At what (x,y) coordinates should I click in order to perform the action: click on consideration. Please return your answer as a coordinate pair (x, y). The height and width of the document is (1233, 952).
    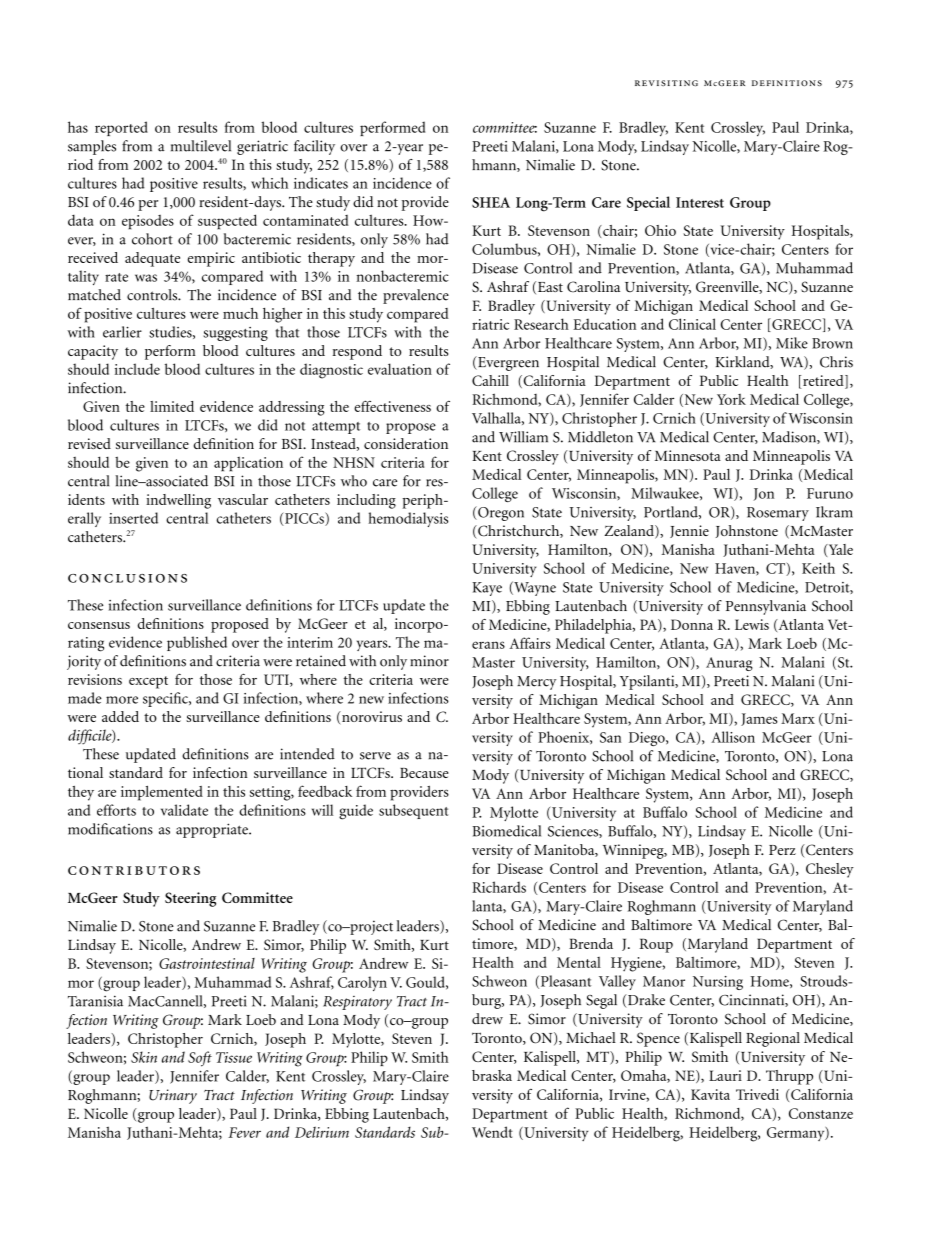
    Looking at the image, I should click on (406, 443).
